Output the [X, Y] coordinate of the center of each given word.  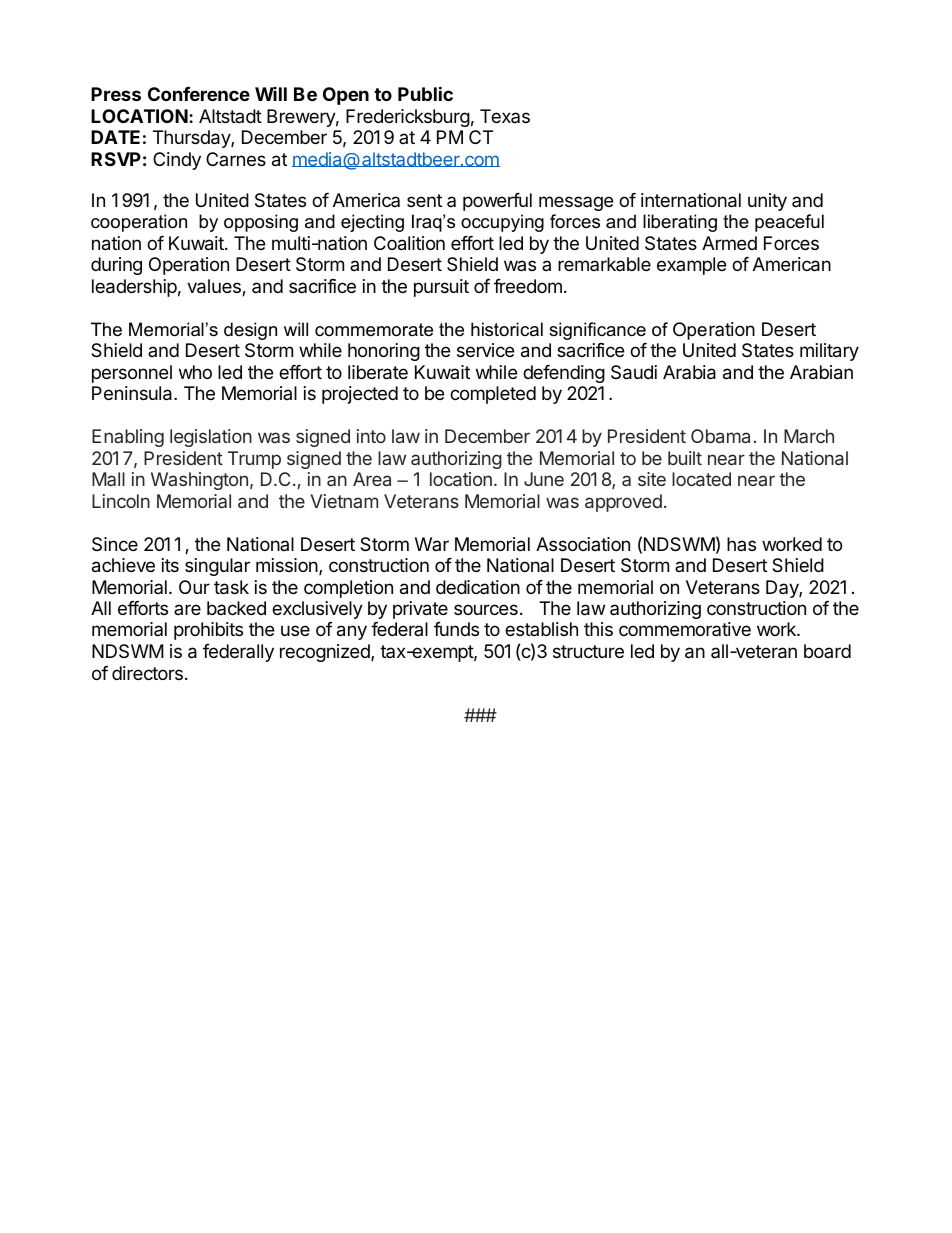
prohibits [208, 631]
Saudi [634, 372]
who [195, 372]
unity [767, 202]
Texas [505, 116]
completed [493, 395]
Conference [199, 94]
